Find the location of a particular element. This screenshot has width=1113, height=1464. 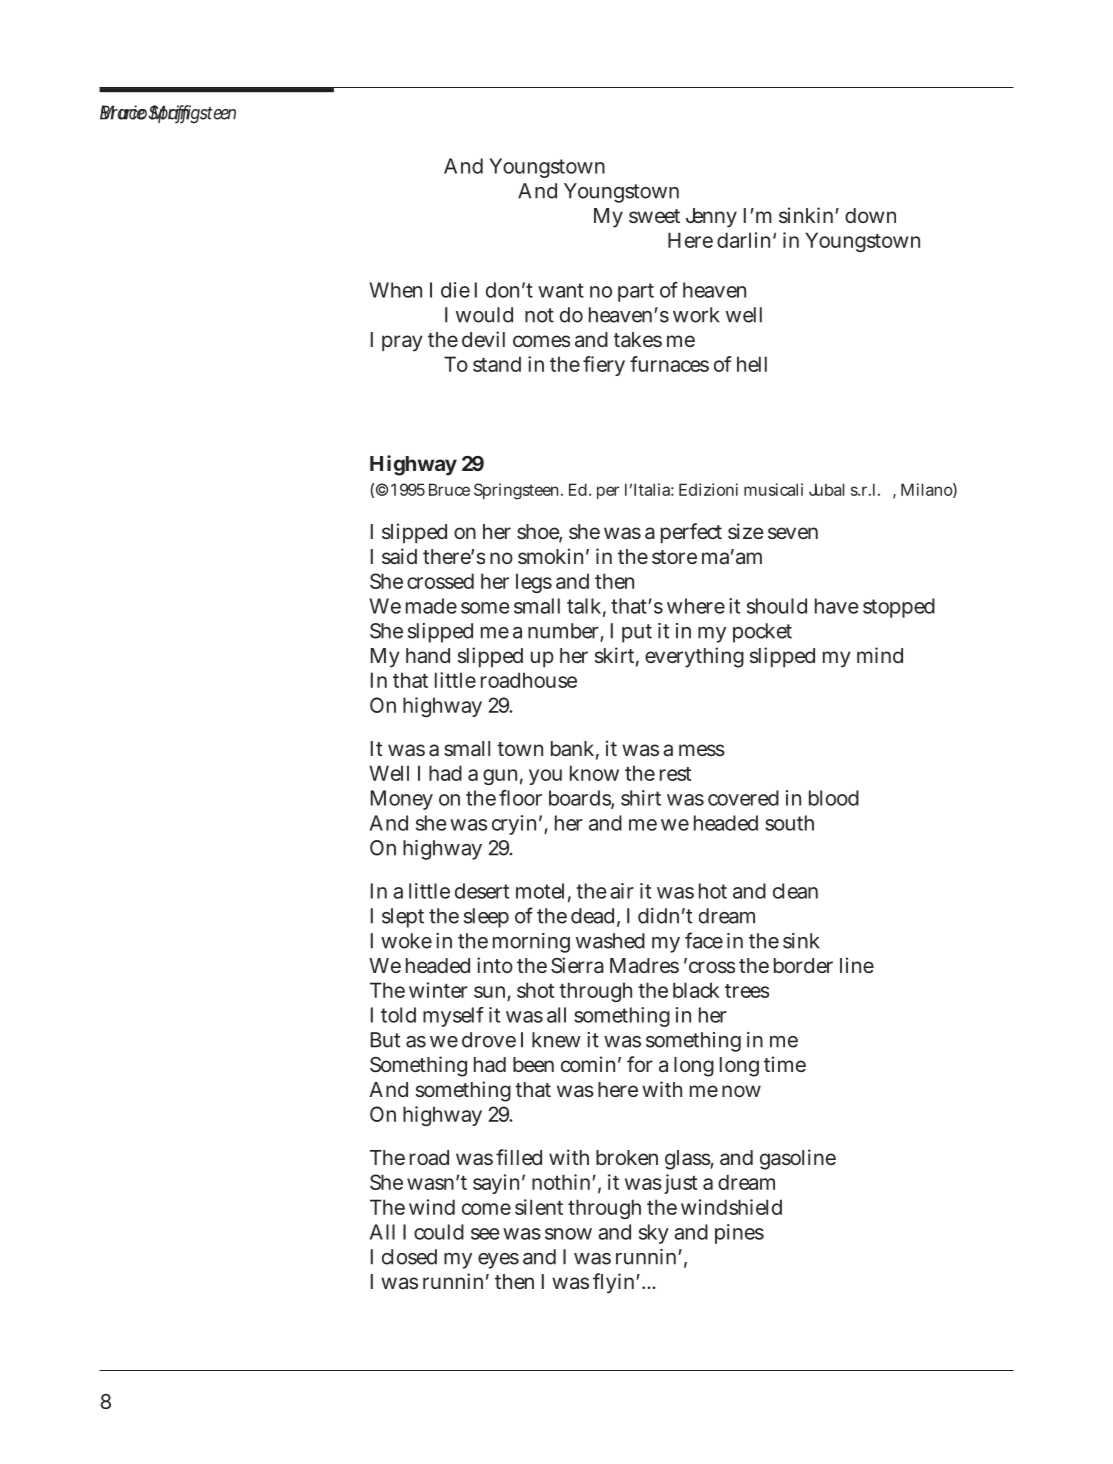

down is located at coordinates (870, 215).
